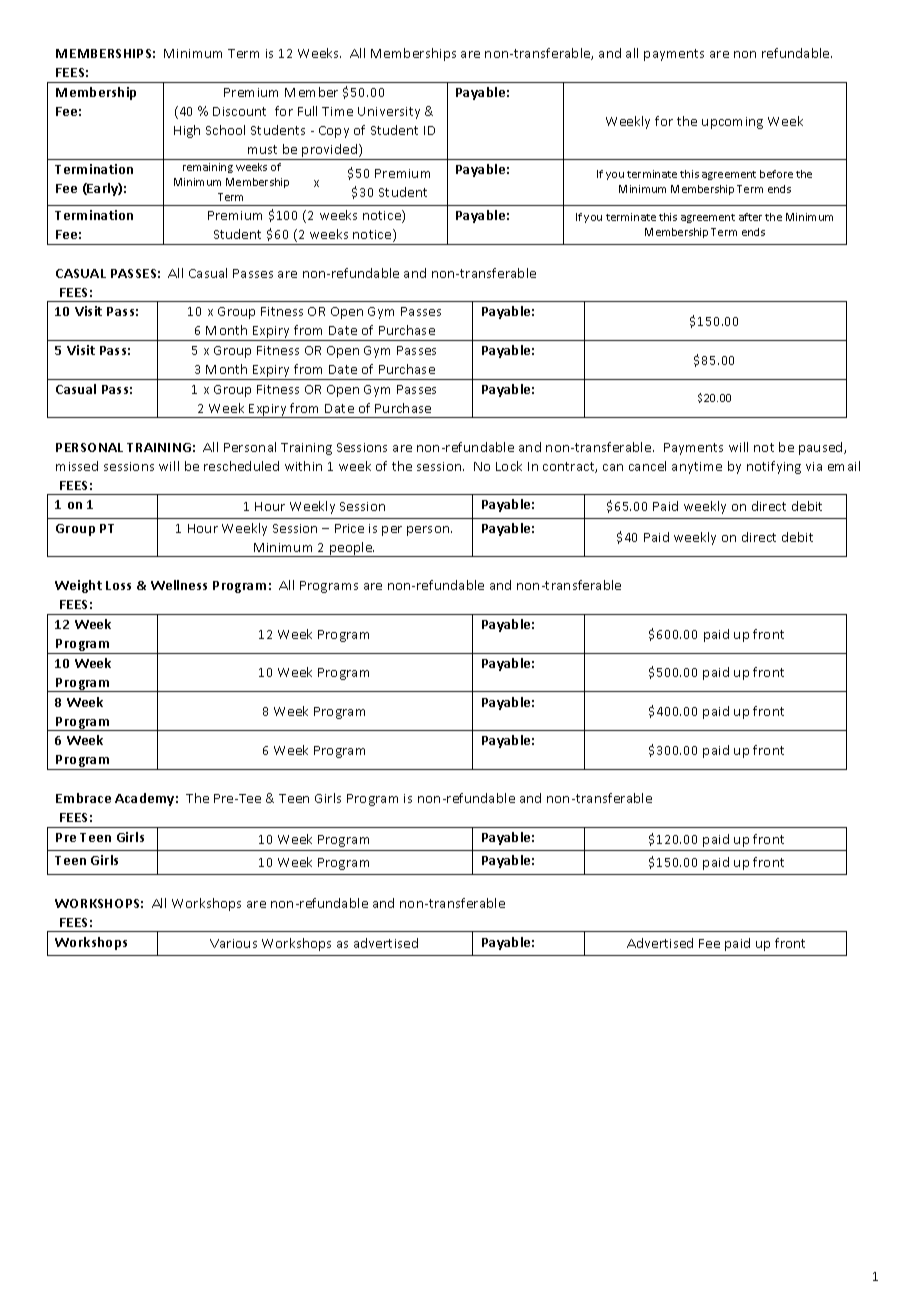 The width and height of the screenshot is (924, 1308). I want to click on notifying, so click(774, 467).
